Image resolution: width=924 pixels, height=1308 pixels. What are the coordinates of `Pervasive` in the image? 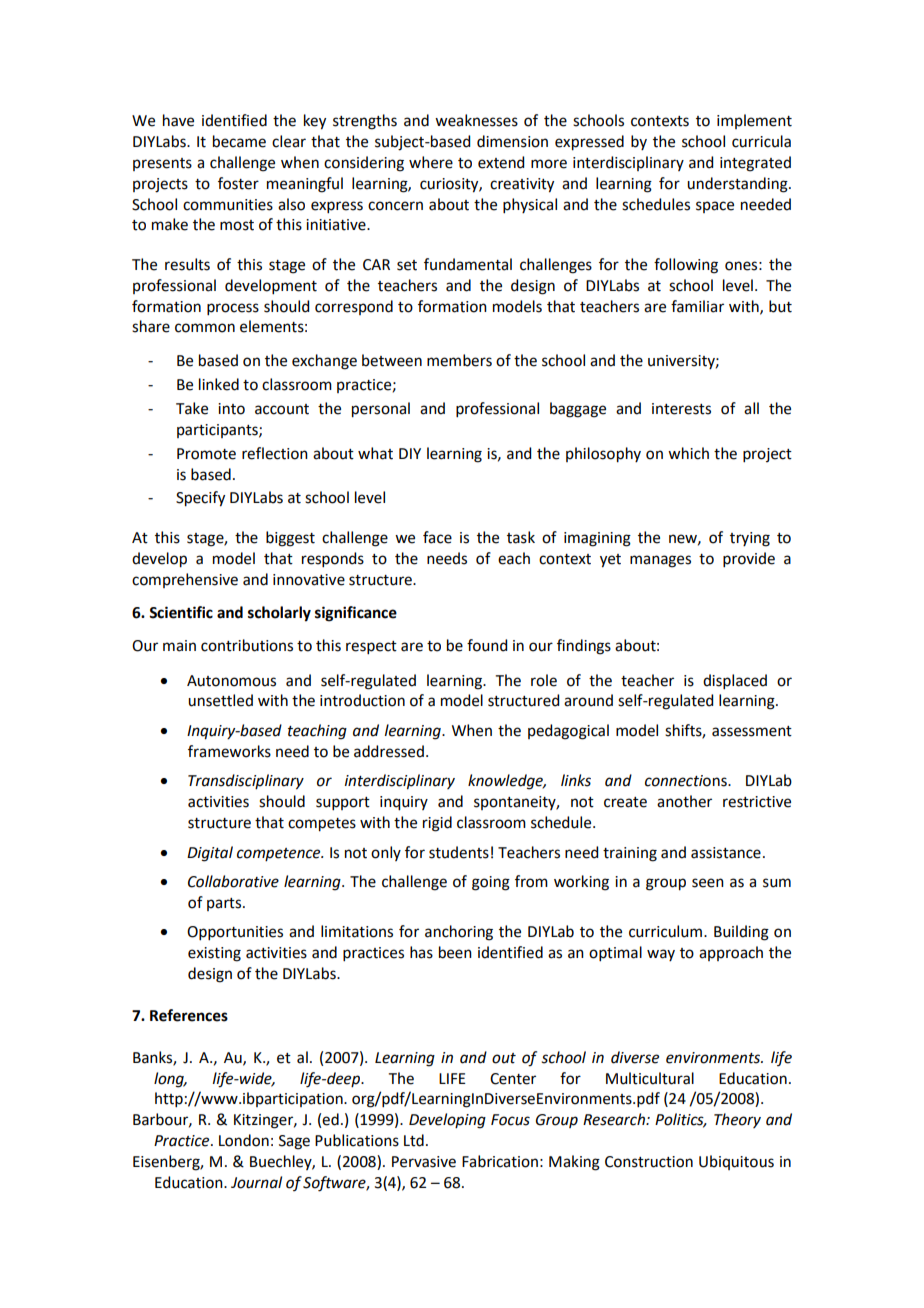 It's located at (424, 1162).
